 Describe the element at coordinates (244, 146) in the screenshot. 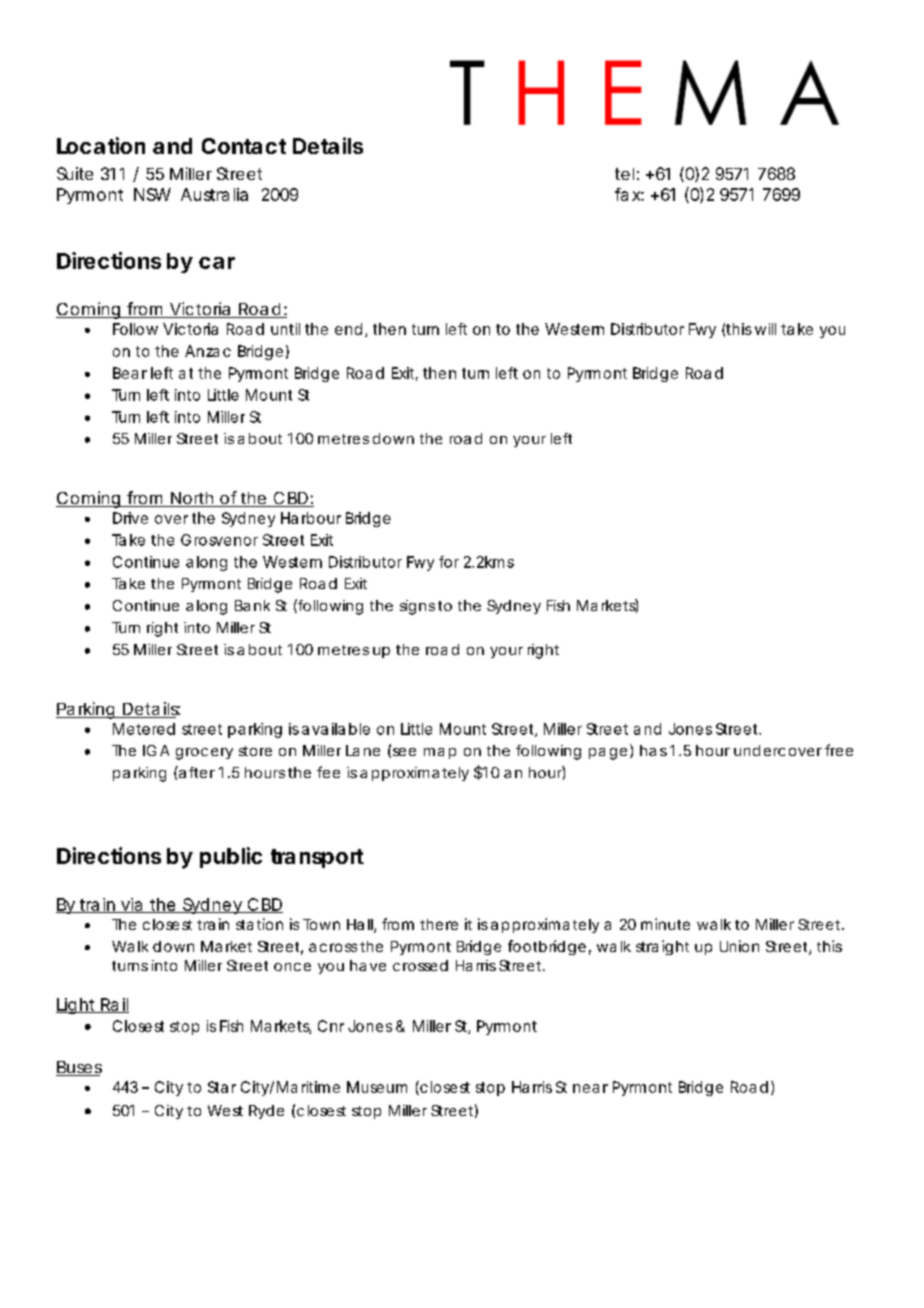

I see `Contact` at that location.
